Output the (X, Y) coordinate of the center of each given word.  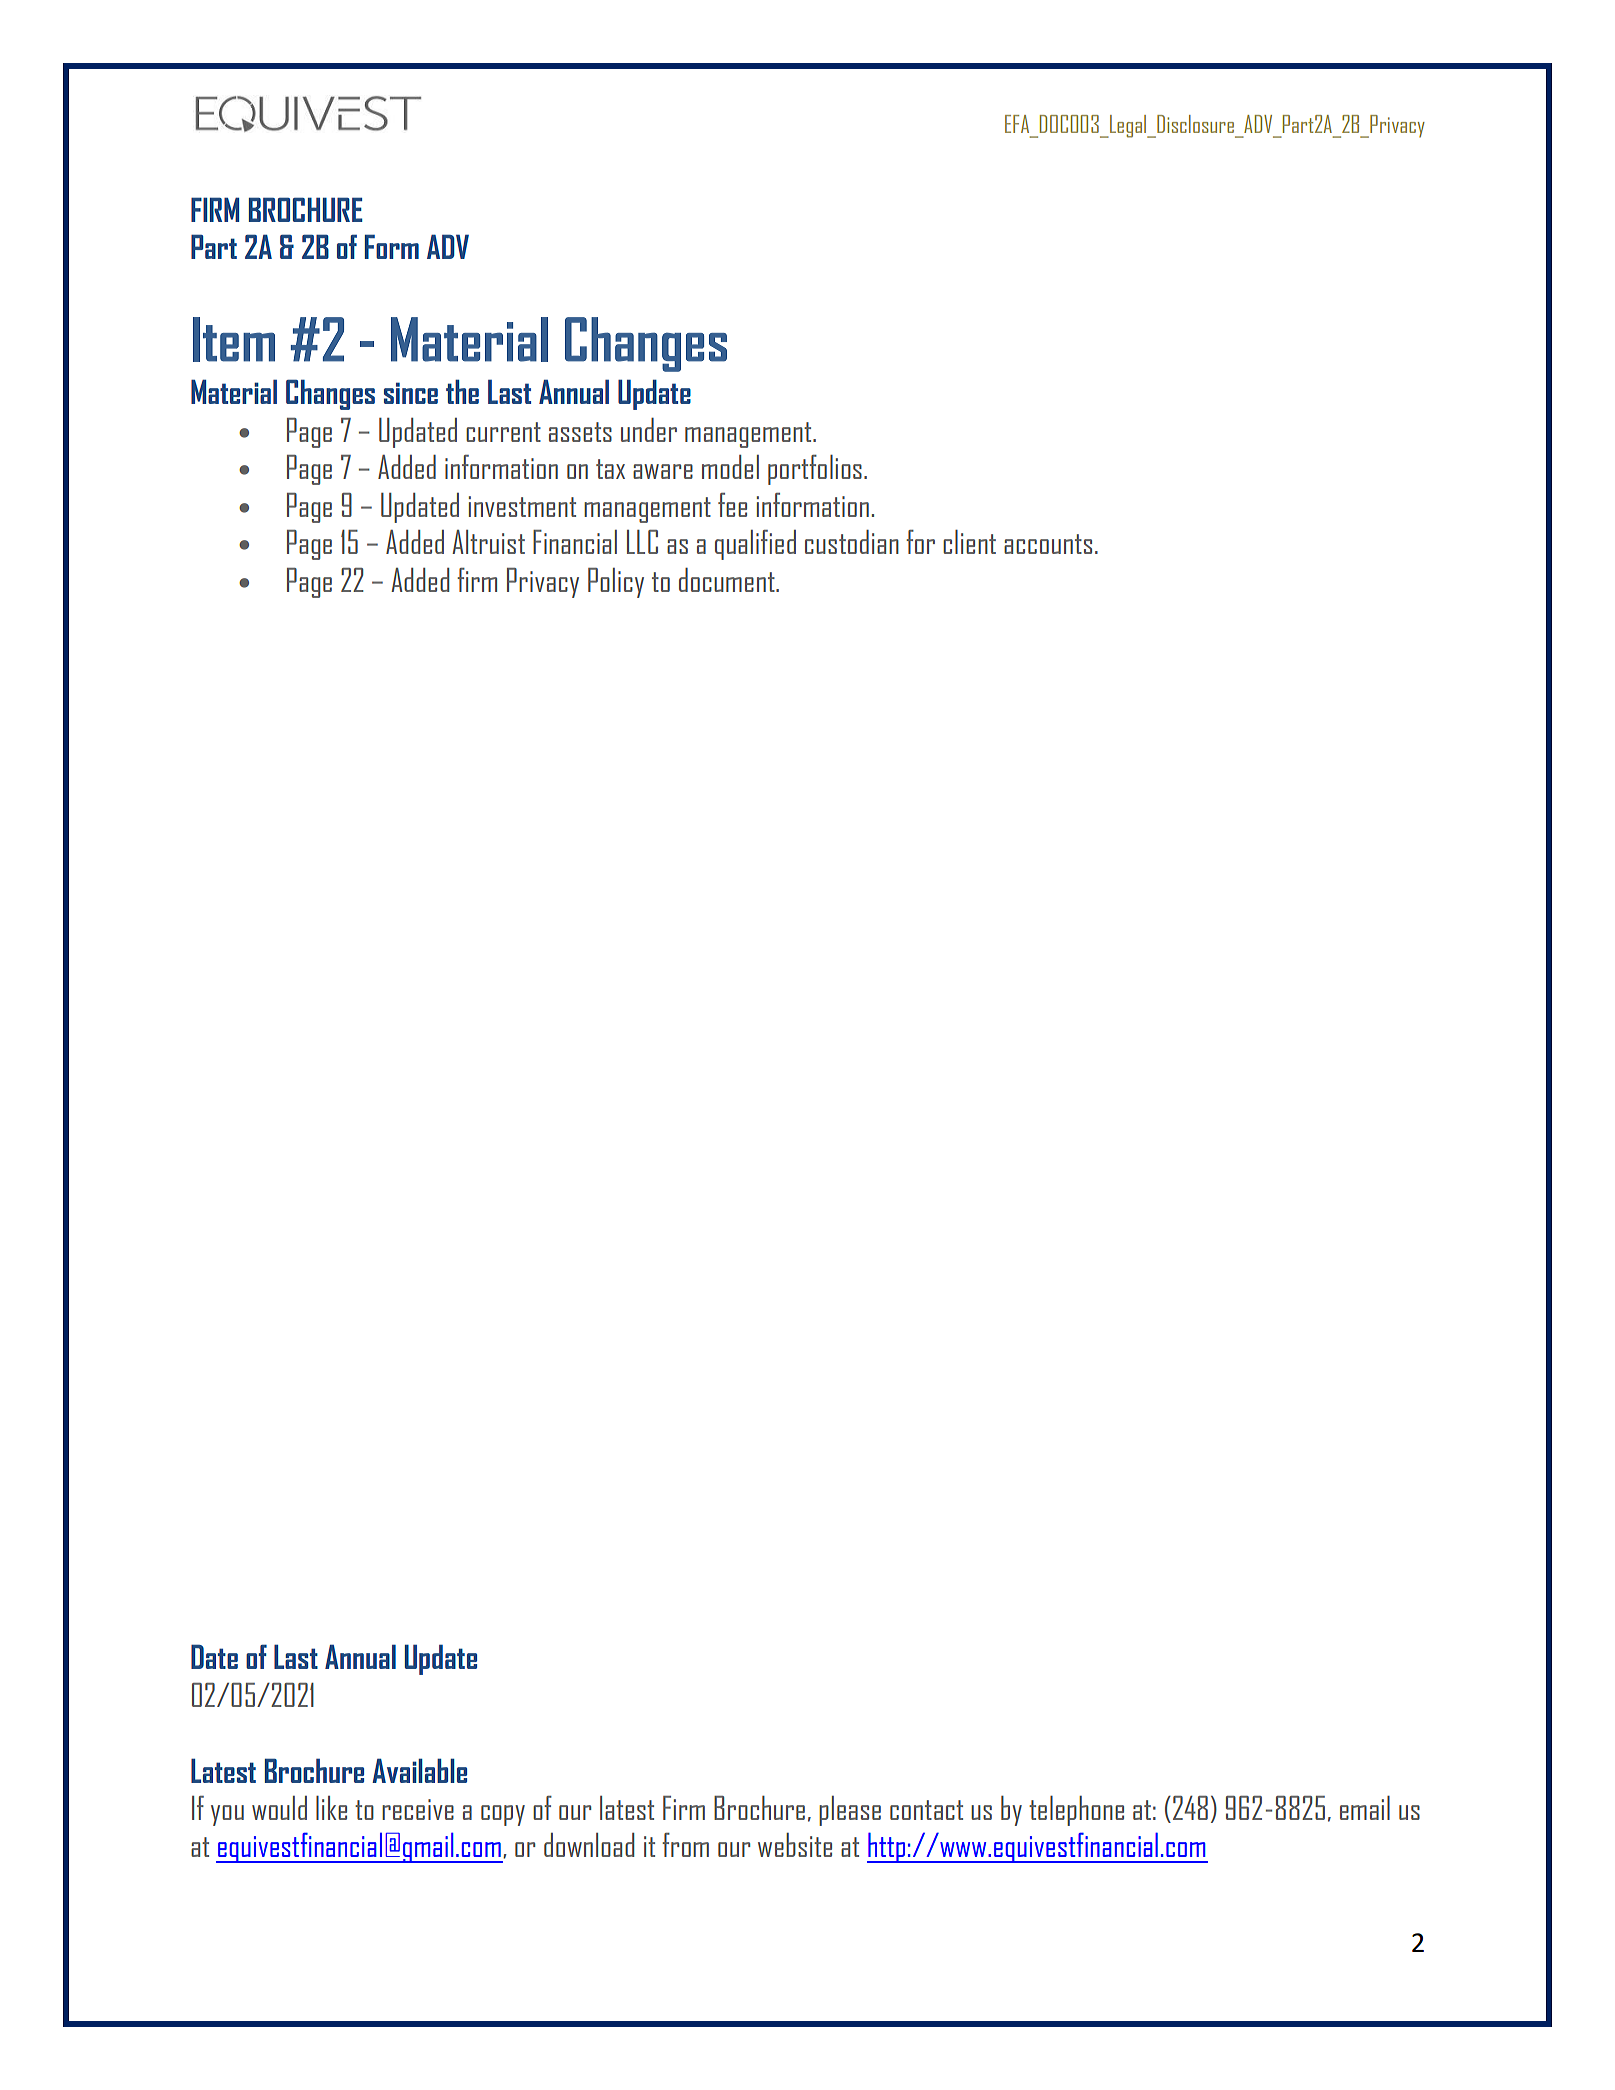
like (331, 1808)
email (1365, 1808)
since (411, 393)
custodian (852, 542)
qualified (755, 545)
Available (419, 1770)
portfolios (815, 470)
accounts (1048, 544)
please (850, 1811)
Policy (616, 583)
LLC (642, 542)
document (728, 580)
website (795, 1845)
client (969, 542)
